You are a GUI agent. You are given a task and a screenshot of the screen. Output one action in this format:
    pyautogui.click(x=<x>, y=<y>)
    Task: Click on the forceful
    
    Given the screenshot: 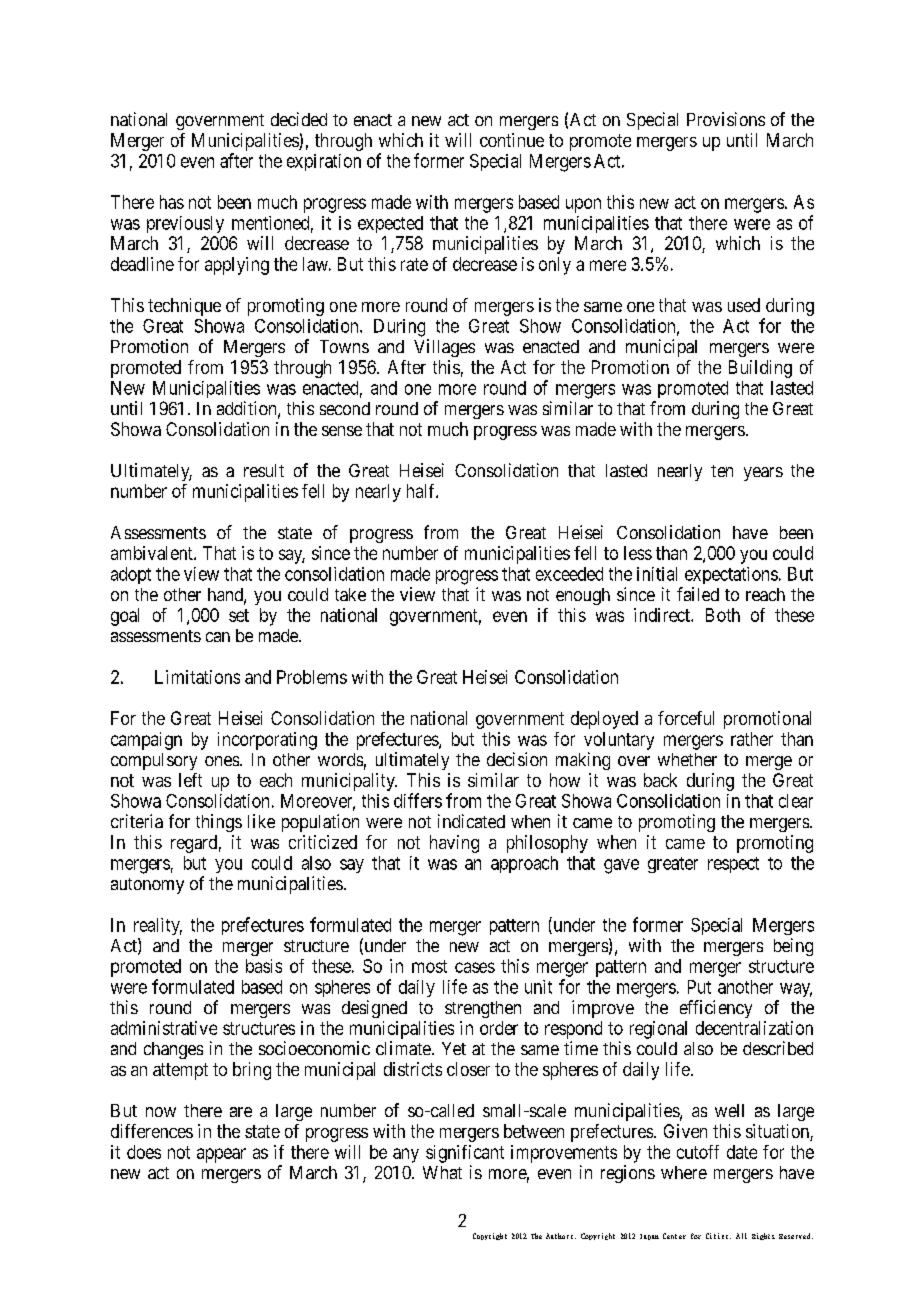 What is the action you would take?
    pyautogui.click(x=686, y=718)
